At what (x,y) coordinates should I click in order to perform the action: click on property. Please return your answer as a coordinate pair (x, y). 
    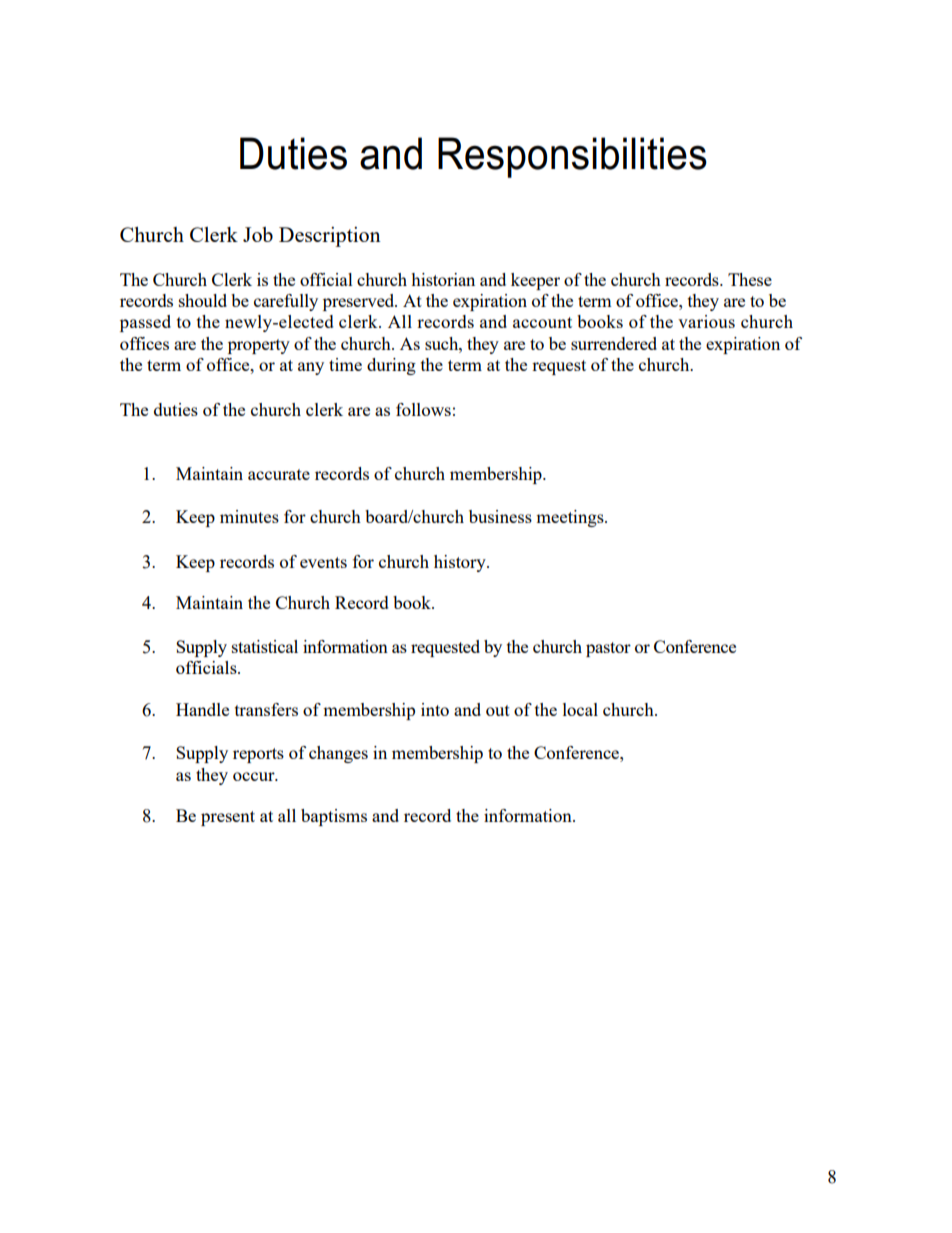
    Looking at the image, I should click on (259, 346).
